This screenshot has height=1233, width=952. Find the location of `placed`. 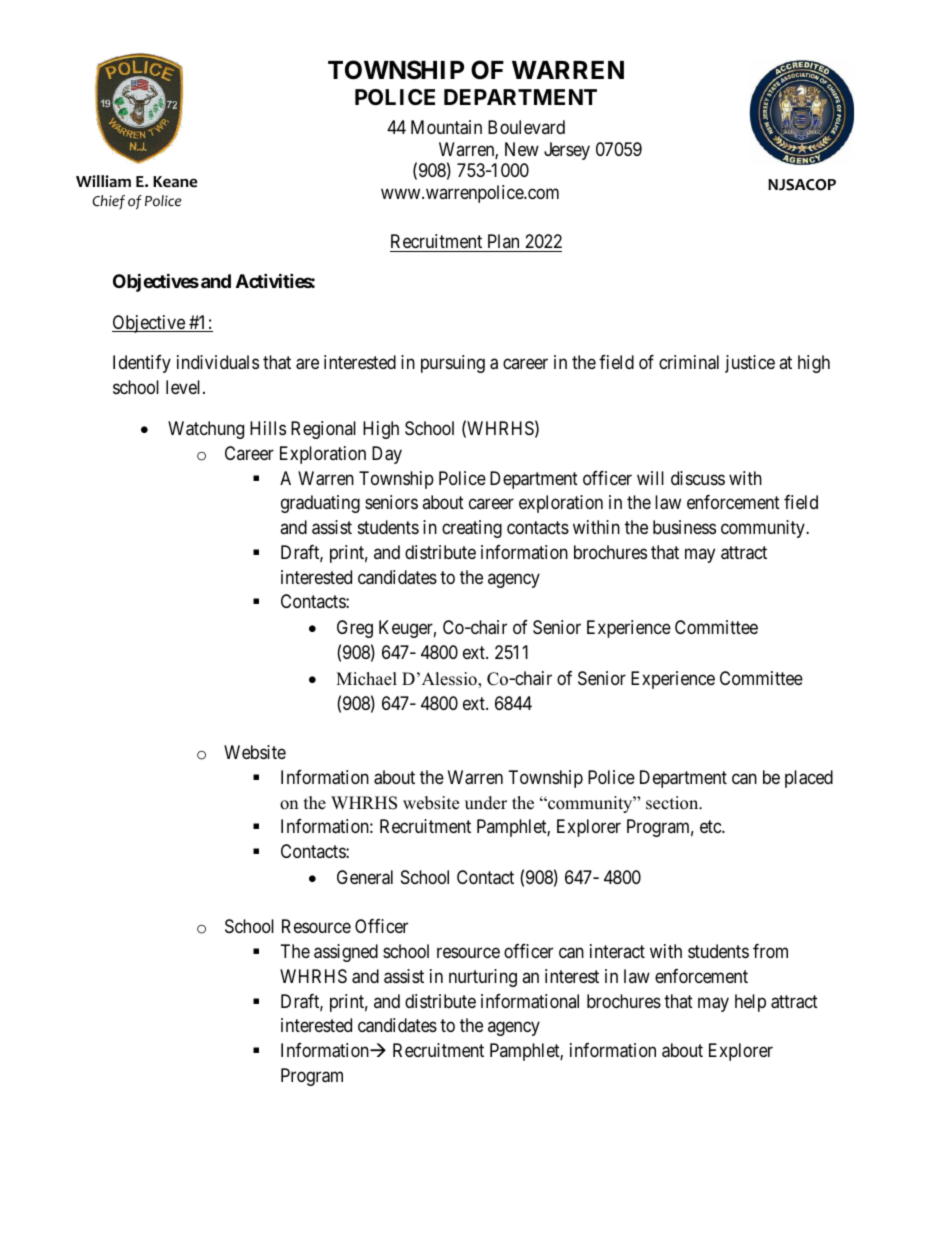

placed is located at coordinates (809, 779).
